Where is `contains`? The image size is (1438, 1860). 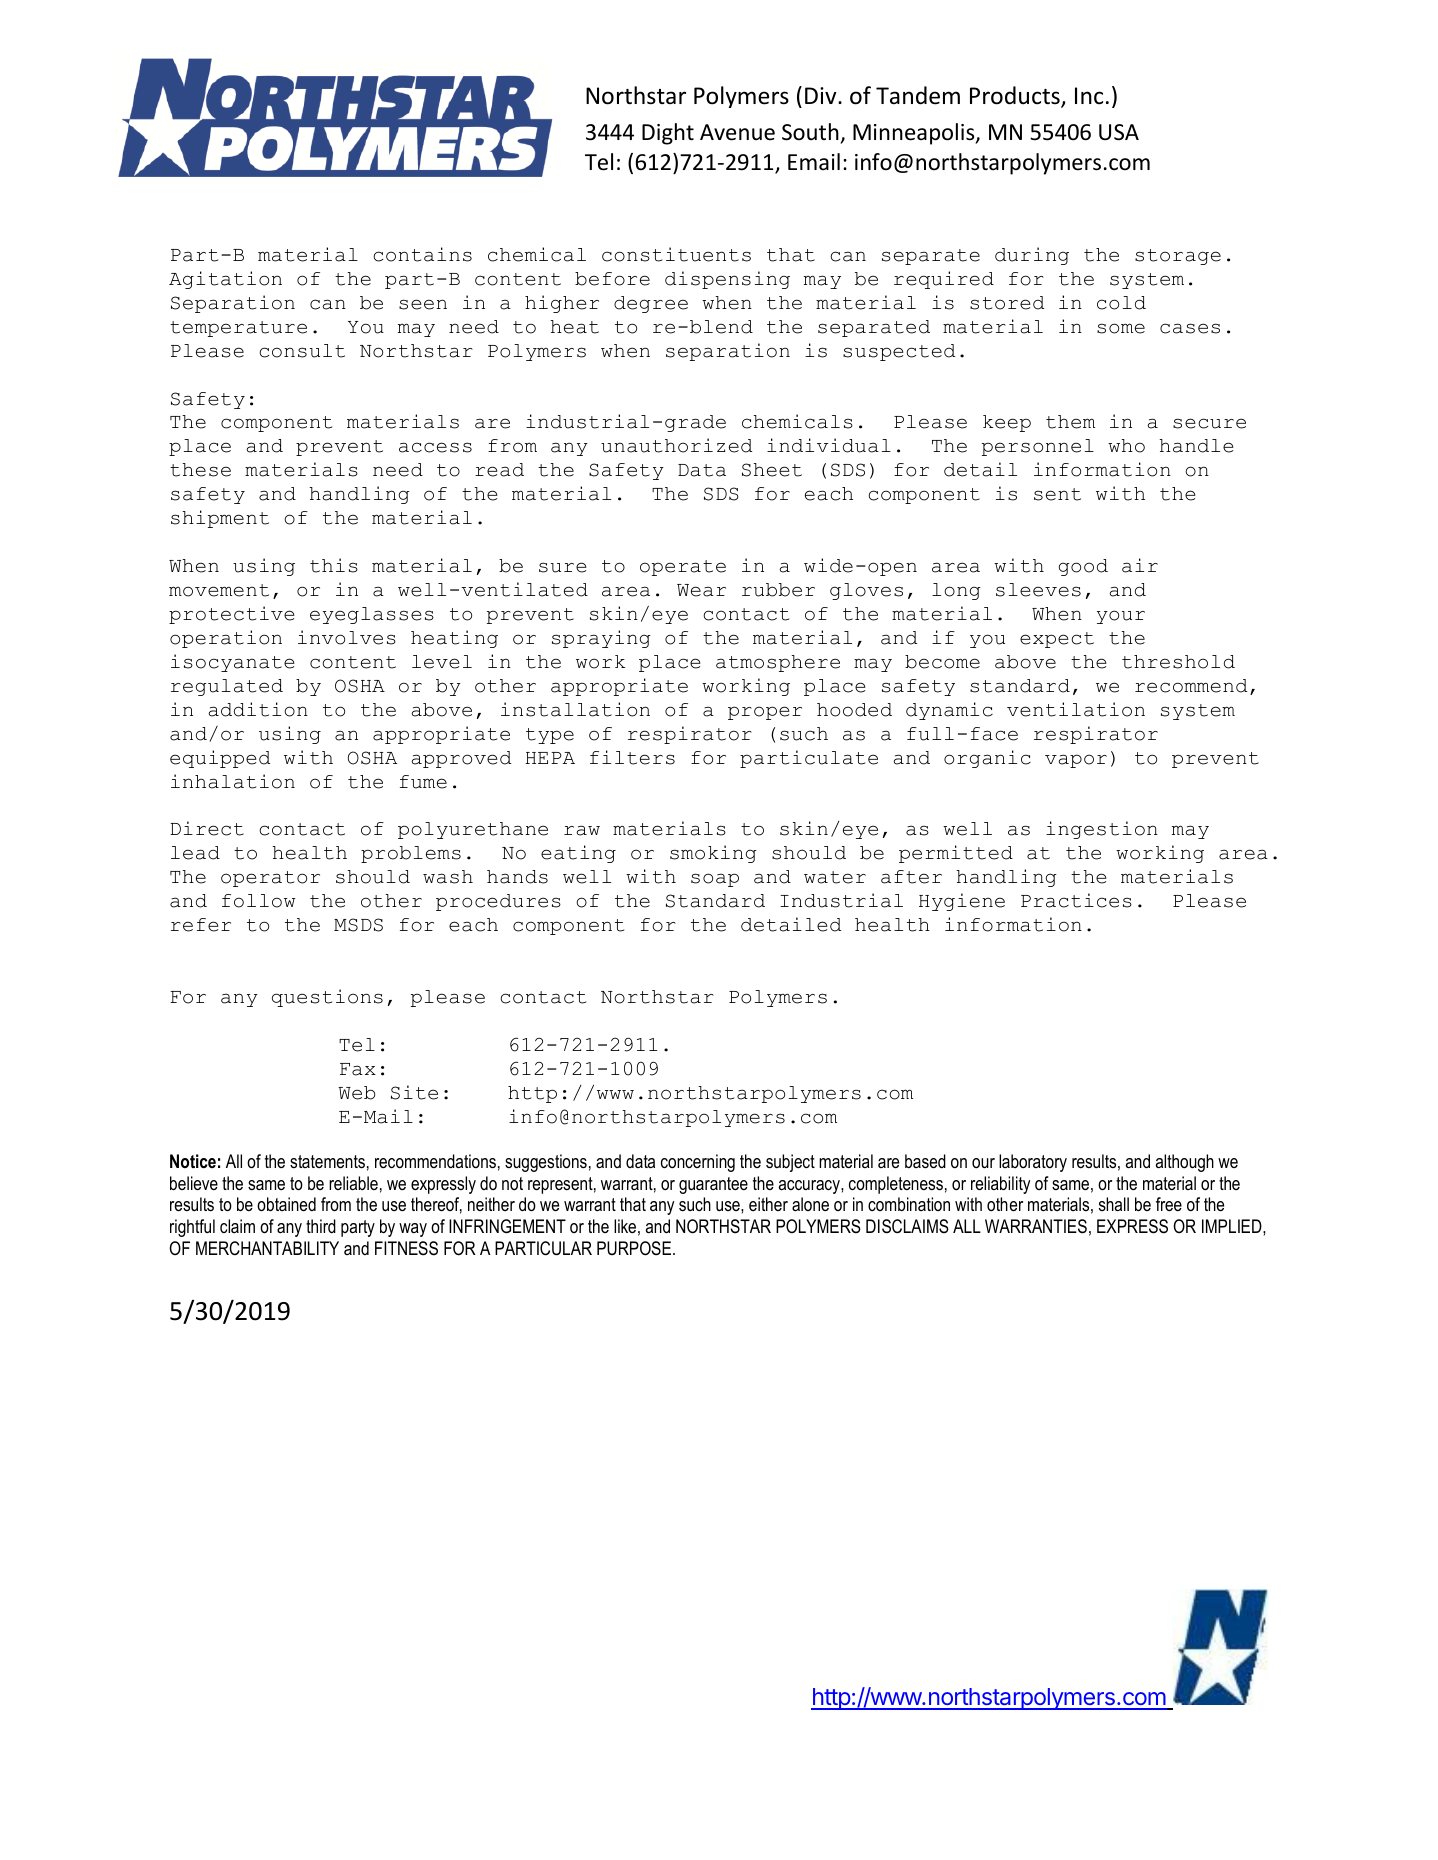 contains is located at coordinates (422, 254).
